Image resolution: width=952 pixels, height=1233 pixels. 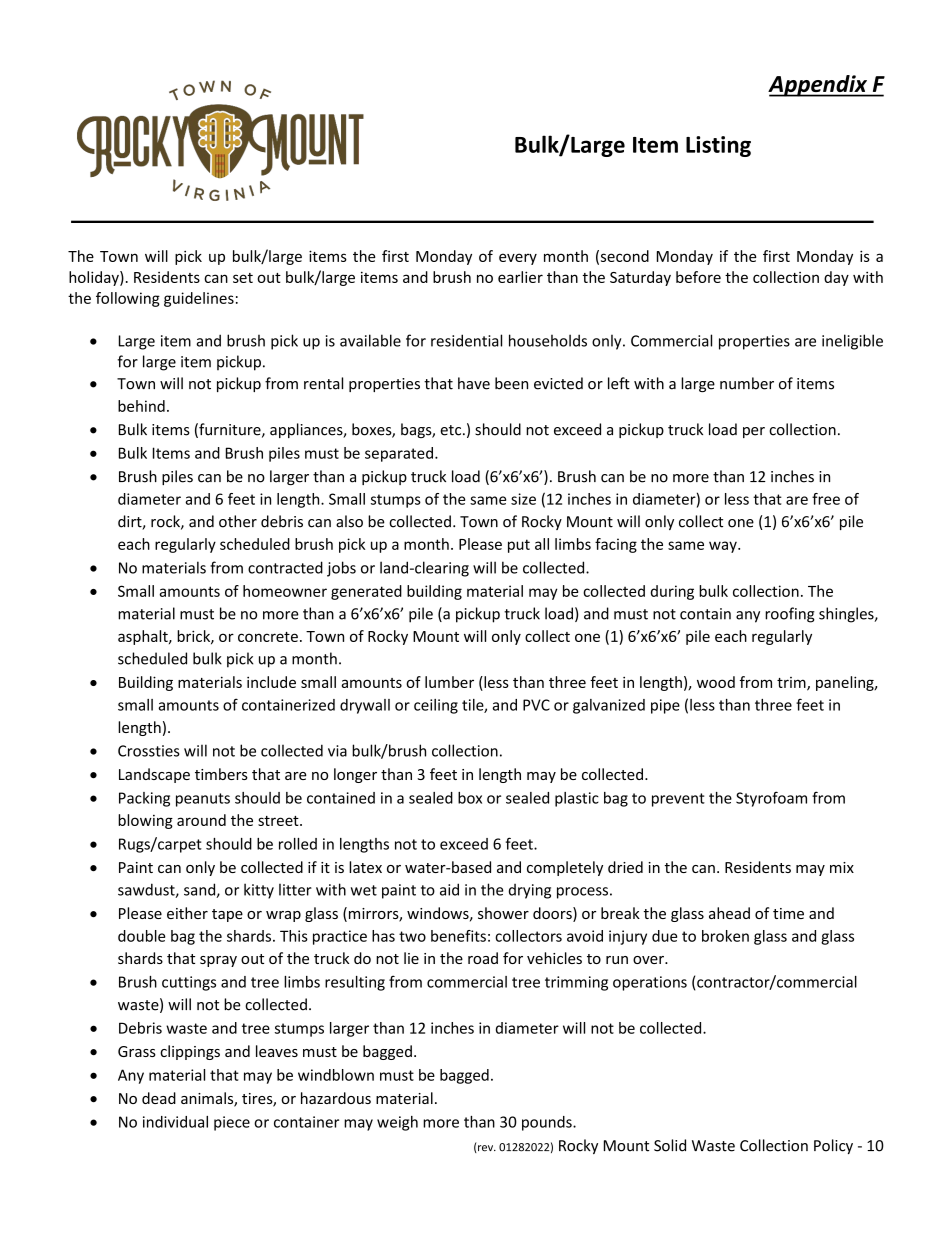 What do you see at coordinates (268, 637) in the image?
I see `concrete` at bounding box center [268, 637].
